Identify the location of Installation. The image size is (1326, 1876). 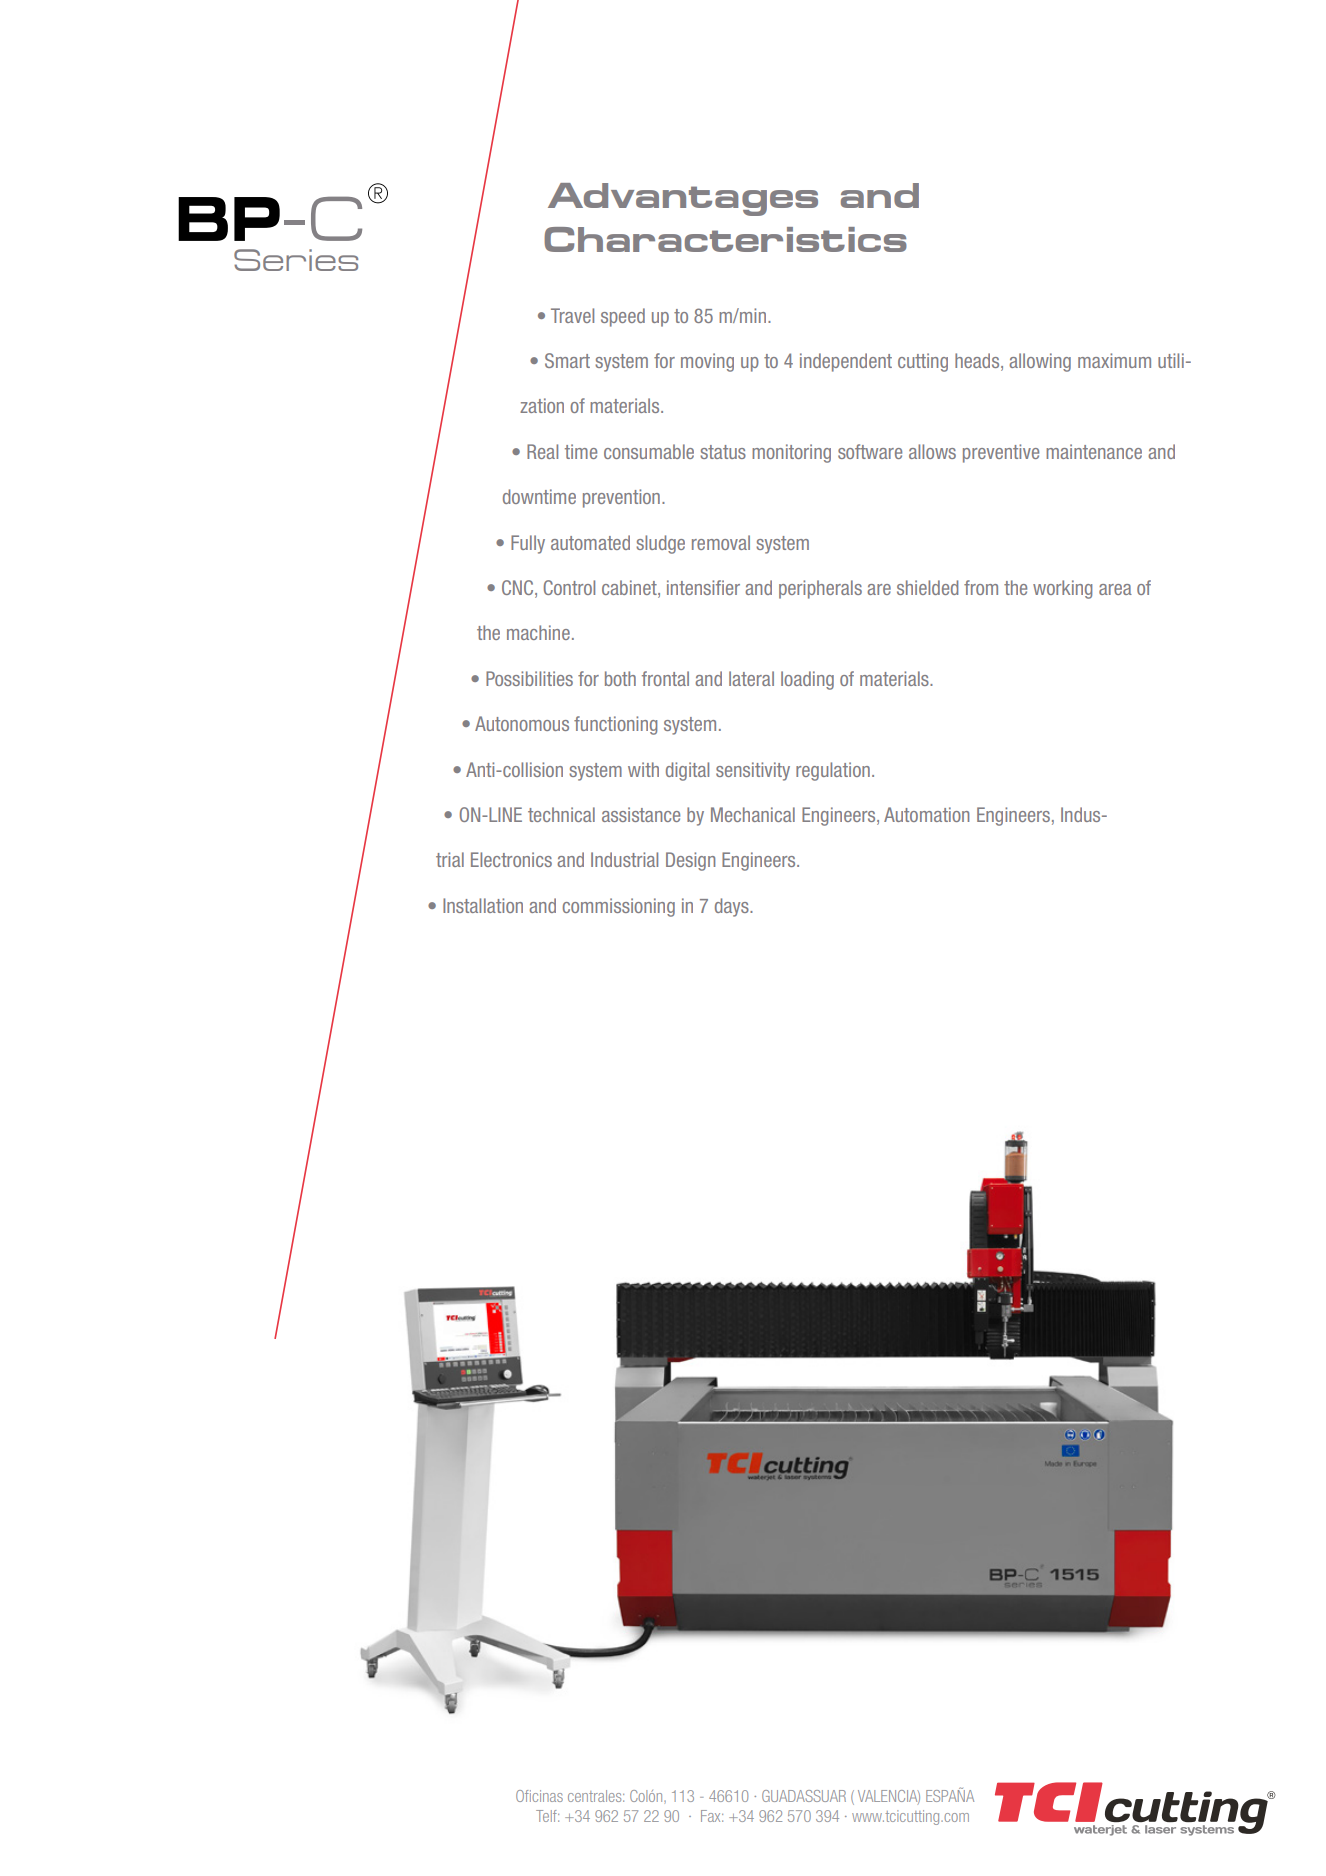
(483, 905).
